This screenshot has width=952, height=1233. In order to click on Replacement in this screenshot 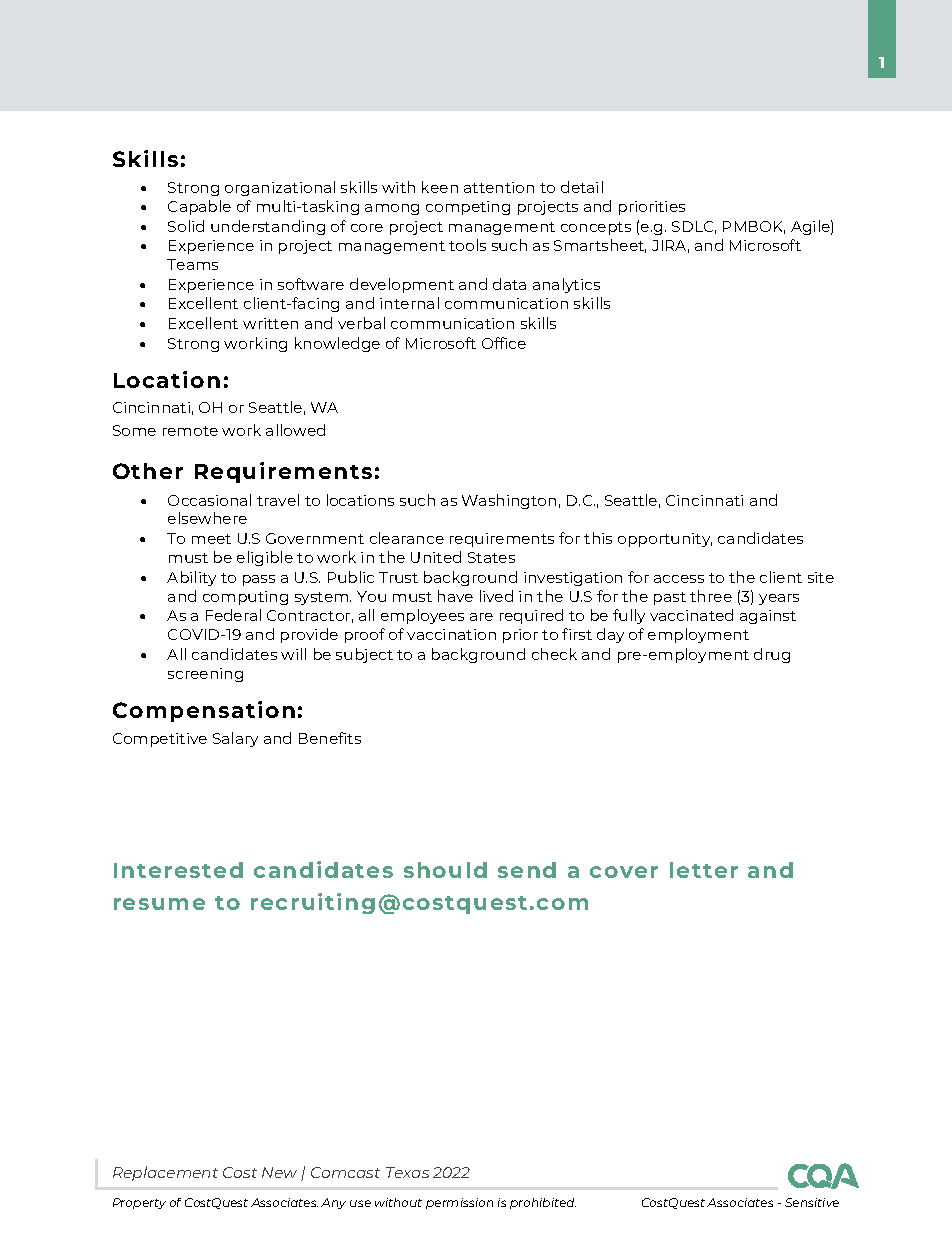, I will do `click(165, 1173)`.
